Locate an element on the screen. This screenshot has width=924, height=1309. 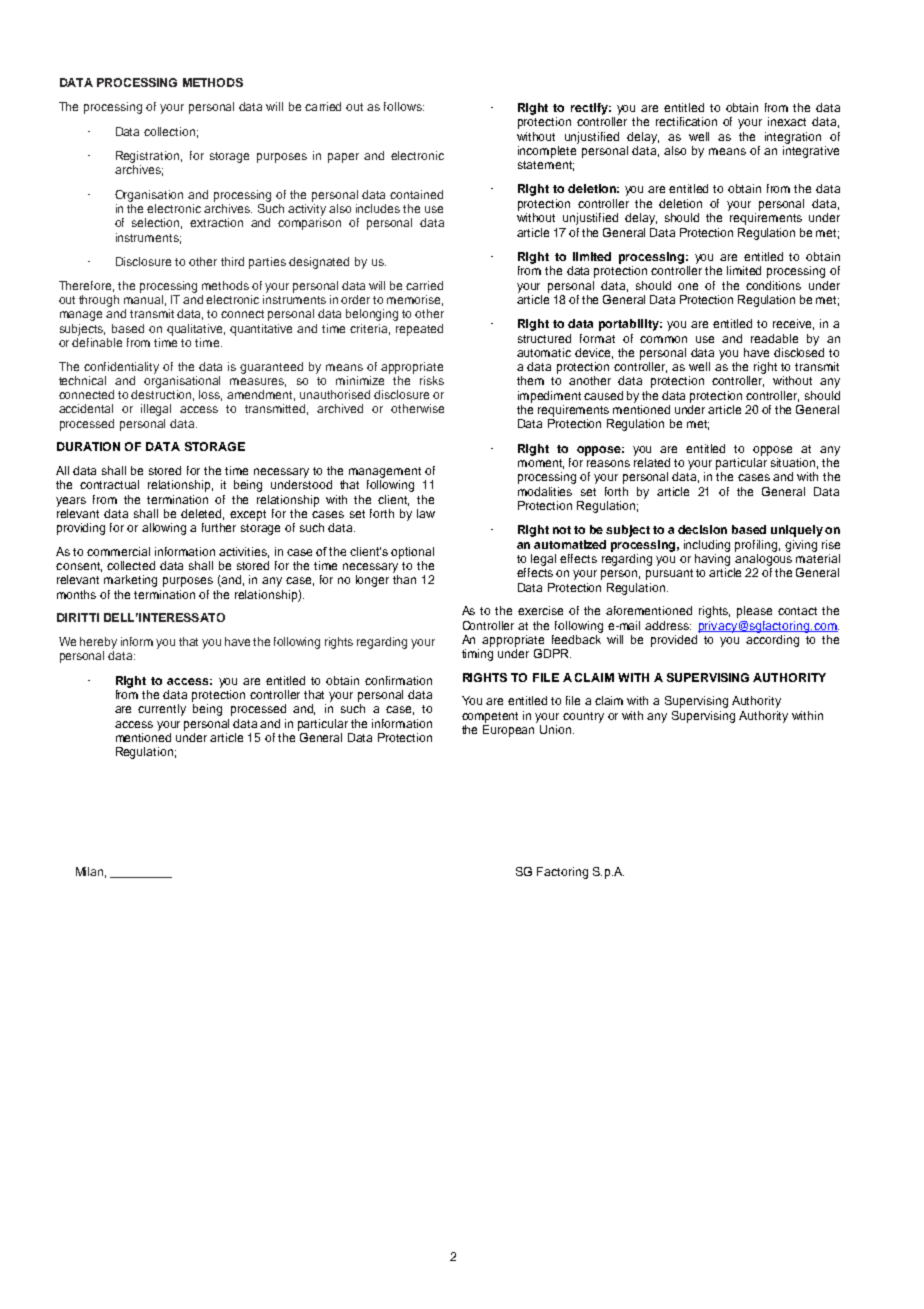
extraction is located at coordinates (216, 222).
